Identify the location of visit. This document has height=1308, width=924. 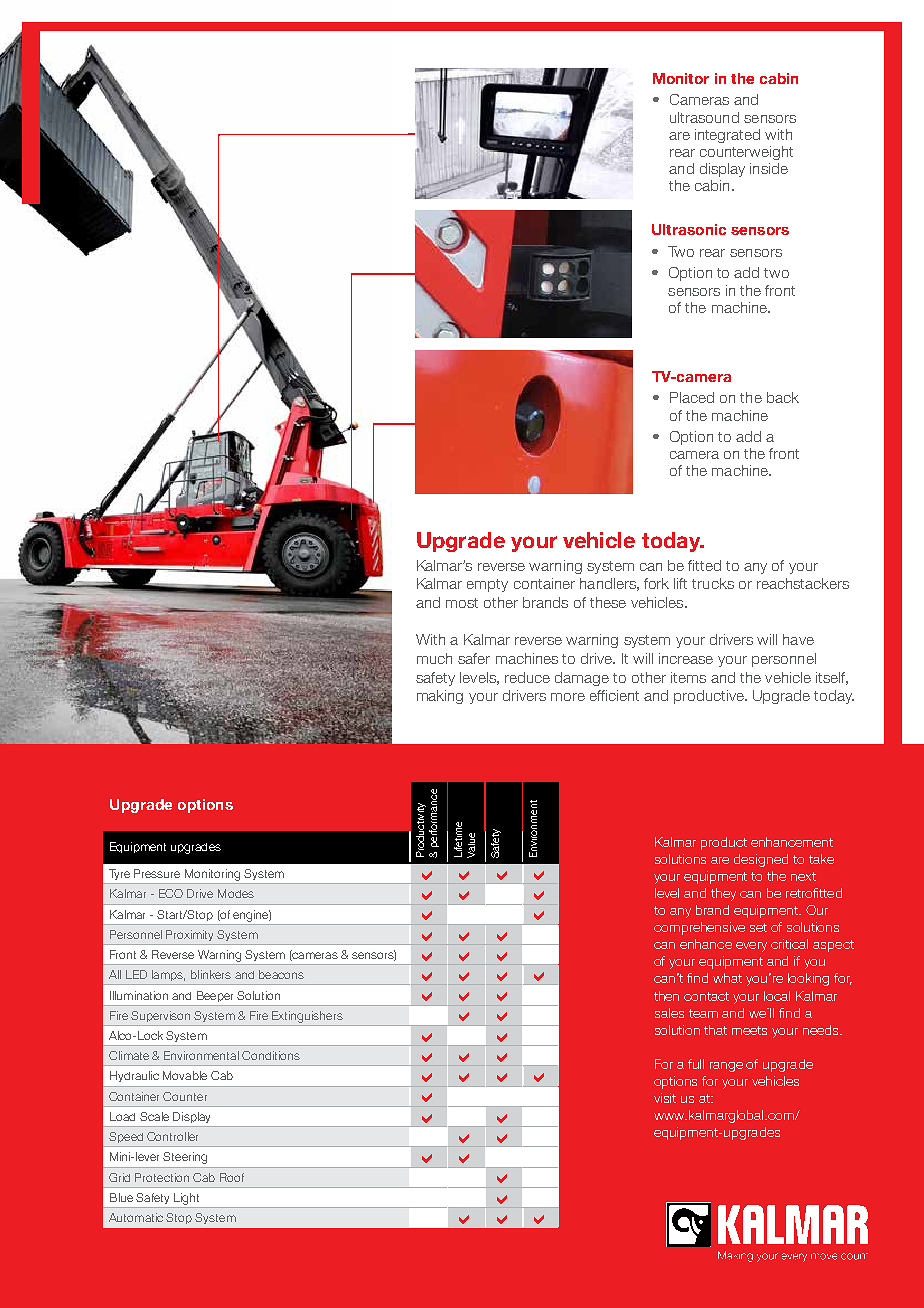
(665, 1098).
